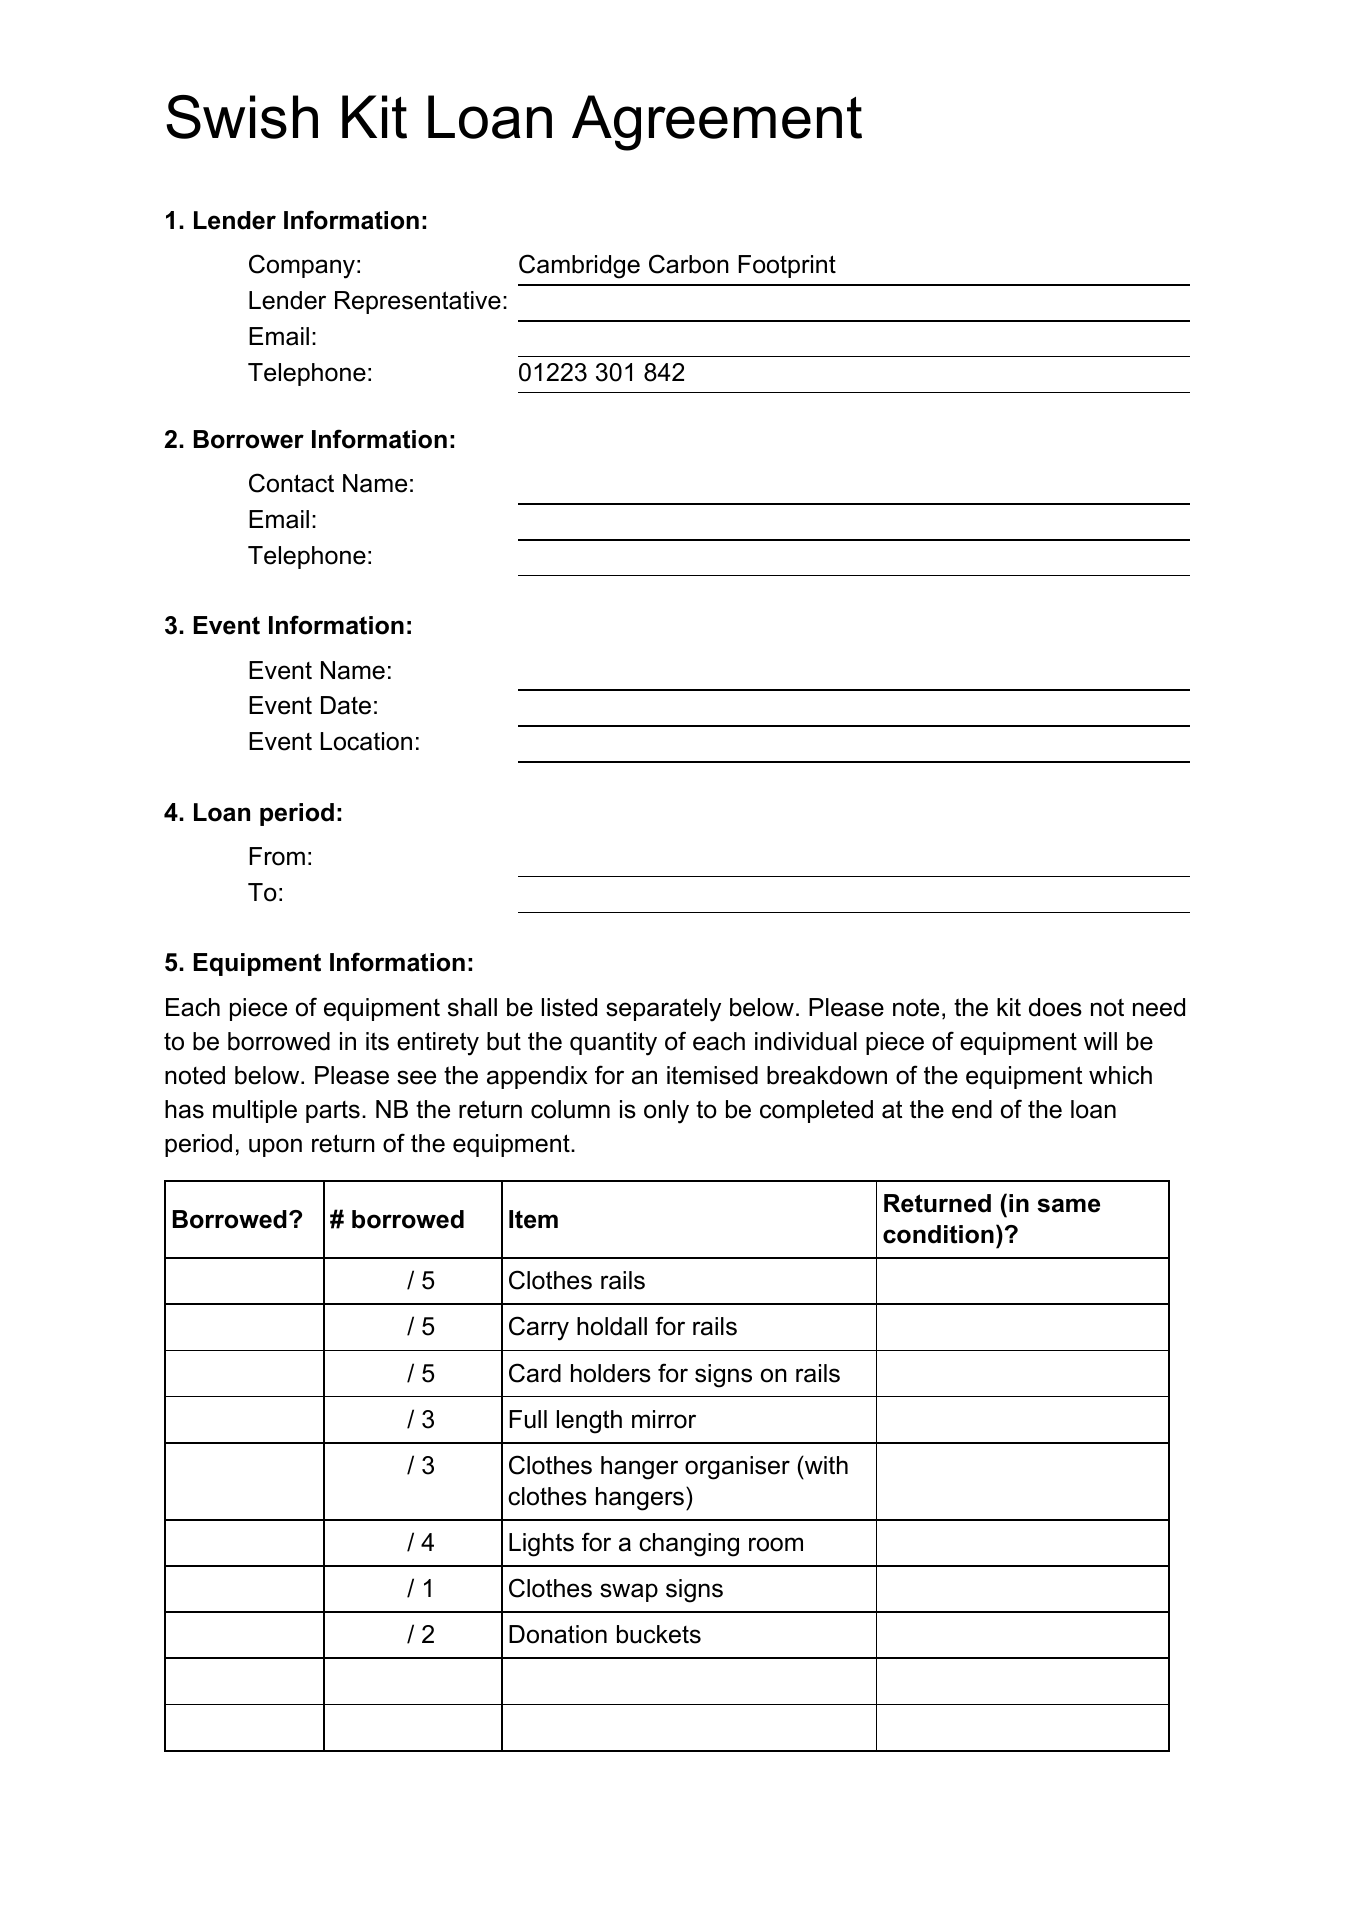 The image size is (1358, 1921). What do you see at coordinates (346, 705) in the screenshot?
I see `Date` at bounding box center [346, 705].
